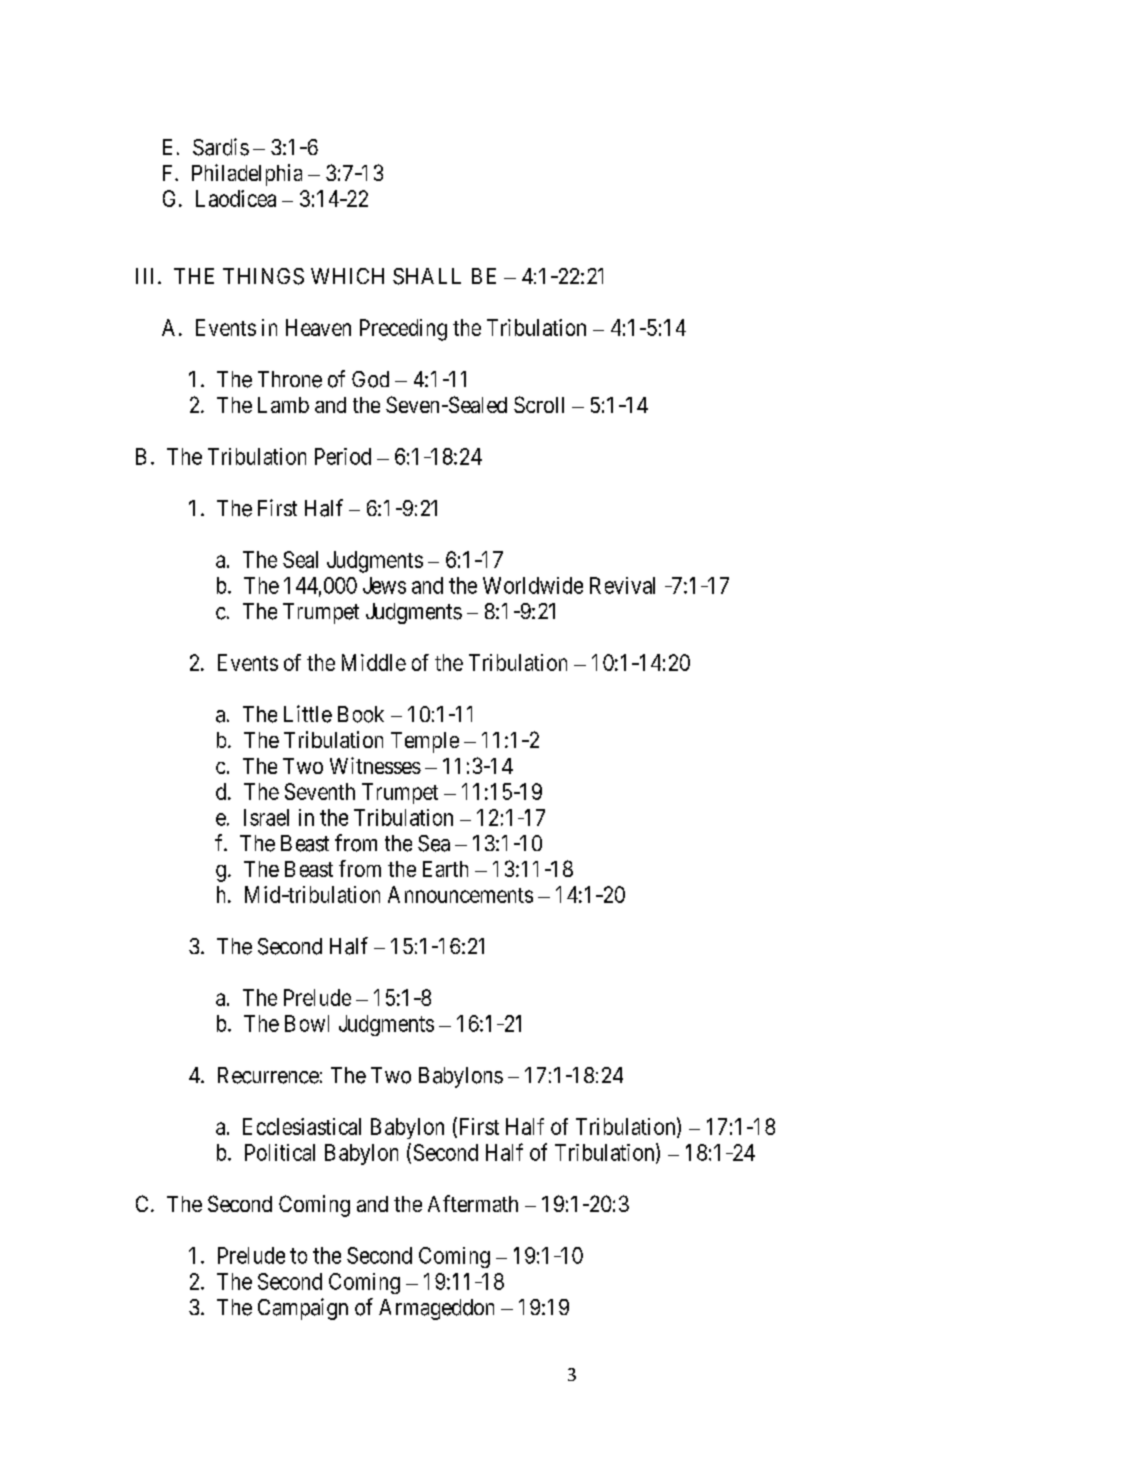  Describe the element at coordinates (384, 585) in the image. I see `Jews` at that location.
